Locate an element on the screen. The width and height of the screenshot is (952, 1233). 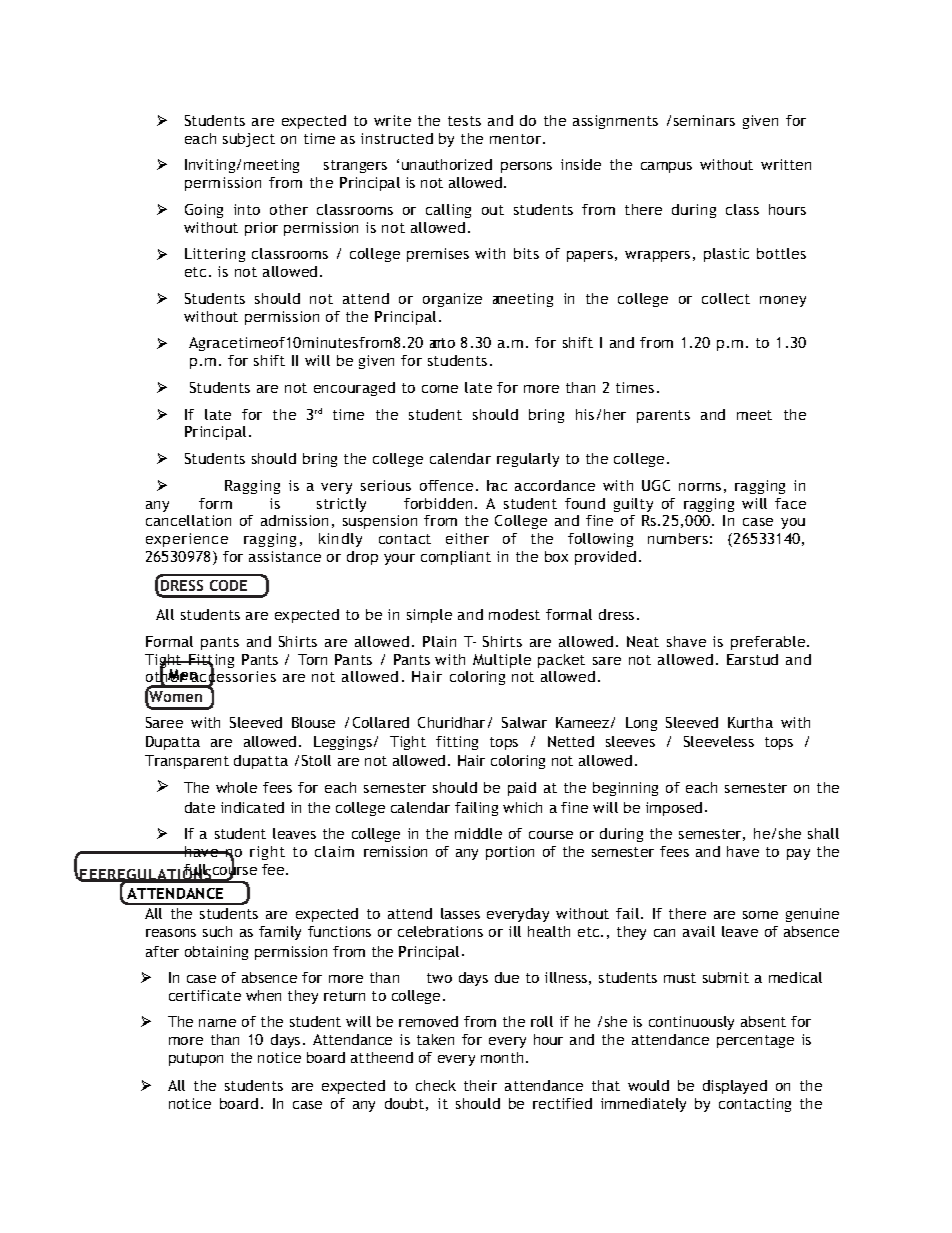
assistance is located at coordinates (285, 556).
